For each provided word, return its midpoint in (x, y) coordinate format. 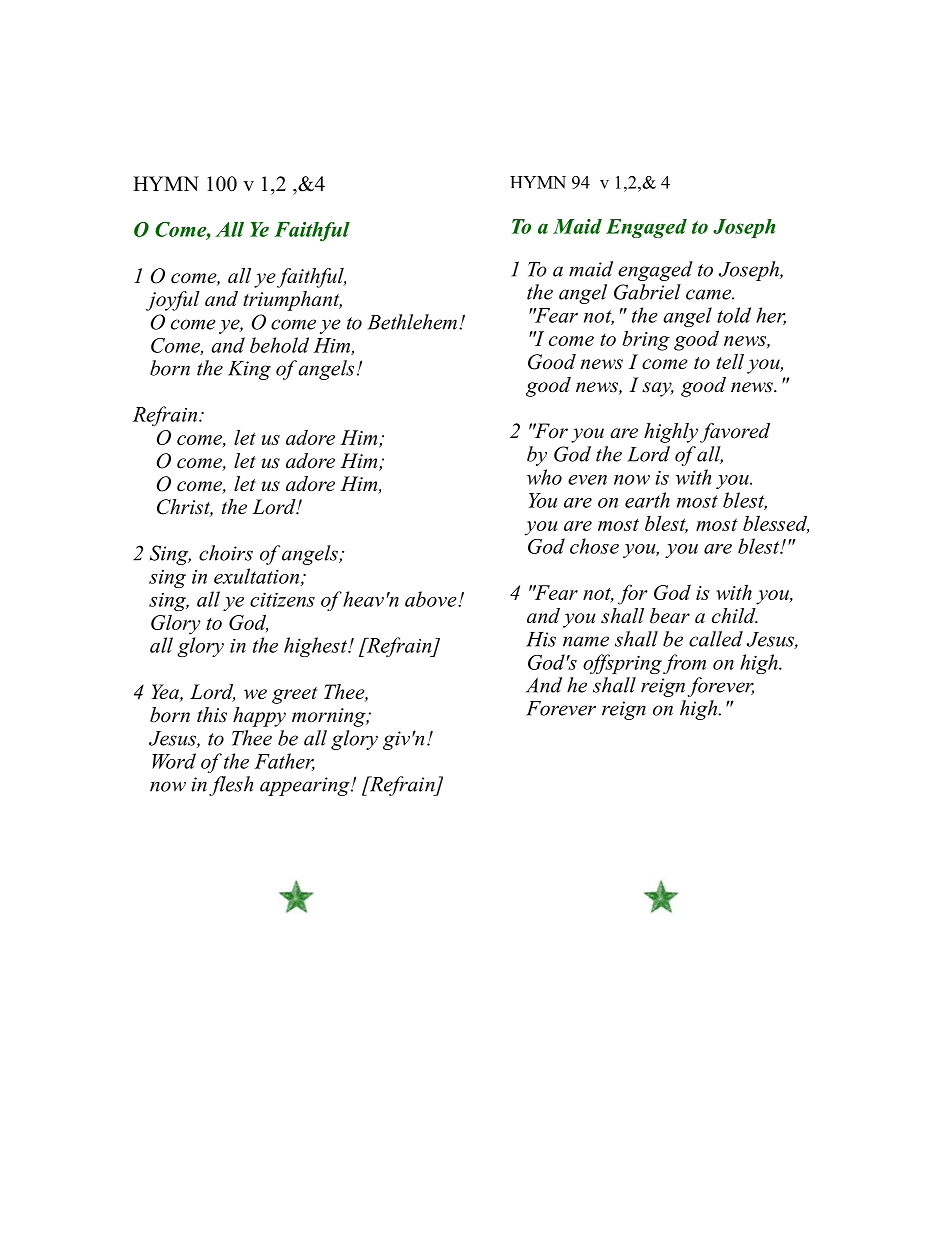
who (544, 477)
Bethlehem (412, 322)
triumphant (292, 301)
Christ (185, 508)
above (432, 599)
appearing (306, 786)
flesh (231, 786)
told (734, 315)
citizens (282, 599)
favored (735, 433)
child (735, 616)
